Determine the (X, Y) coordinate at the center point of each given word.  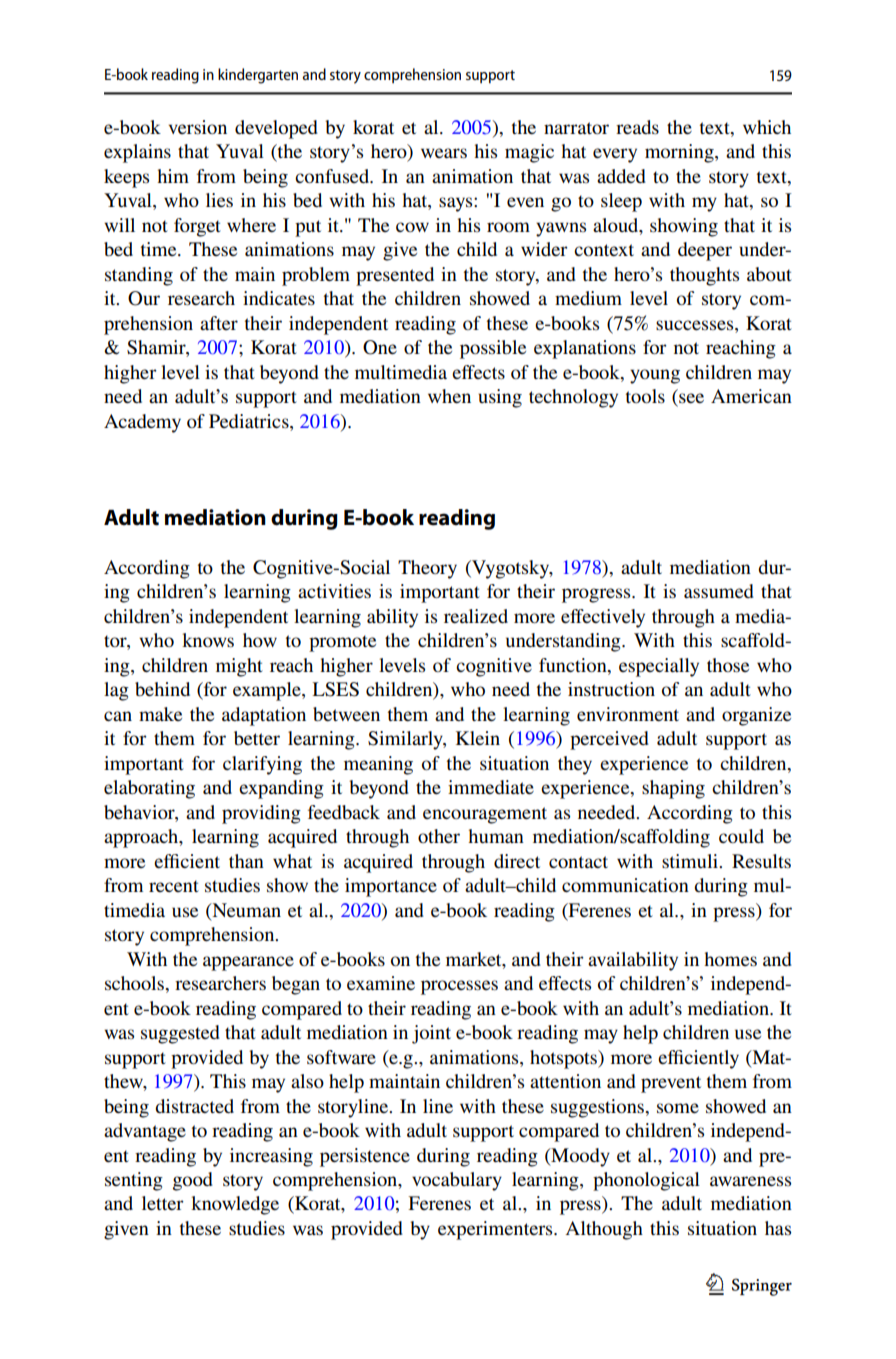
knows (208, 640)
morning (680, 153)
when (449, 396)
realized (476, 616)
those (728, 665)
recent (174, 886)
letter (163, 1203)
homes (730, 959)
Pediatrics (250, 421)
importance (391, 887)
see (690, 399)
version (198, 127)
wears (444, 153)
